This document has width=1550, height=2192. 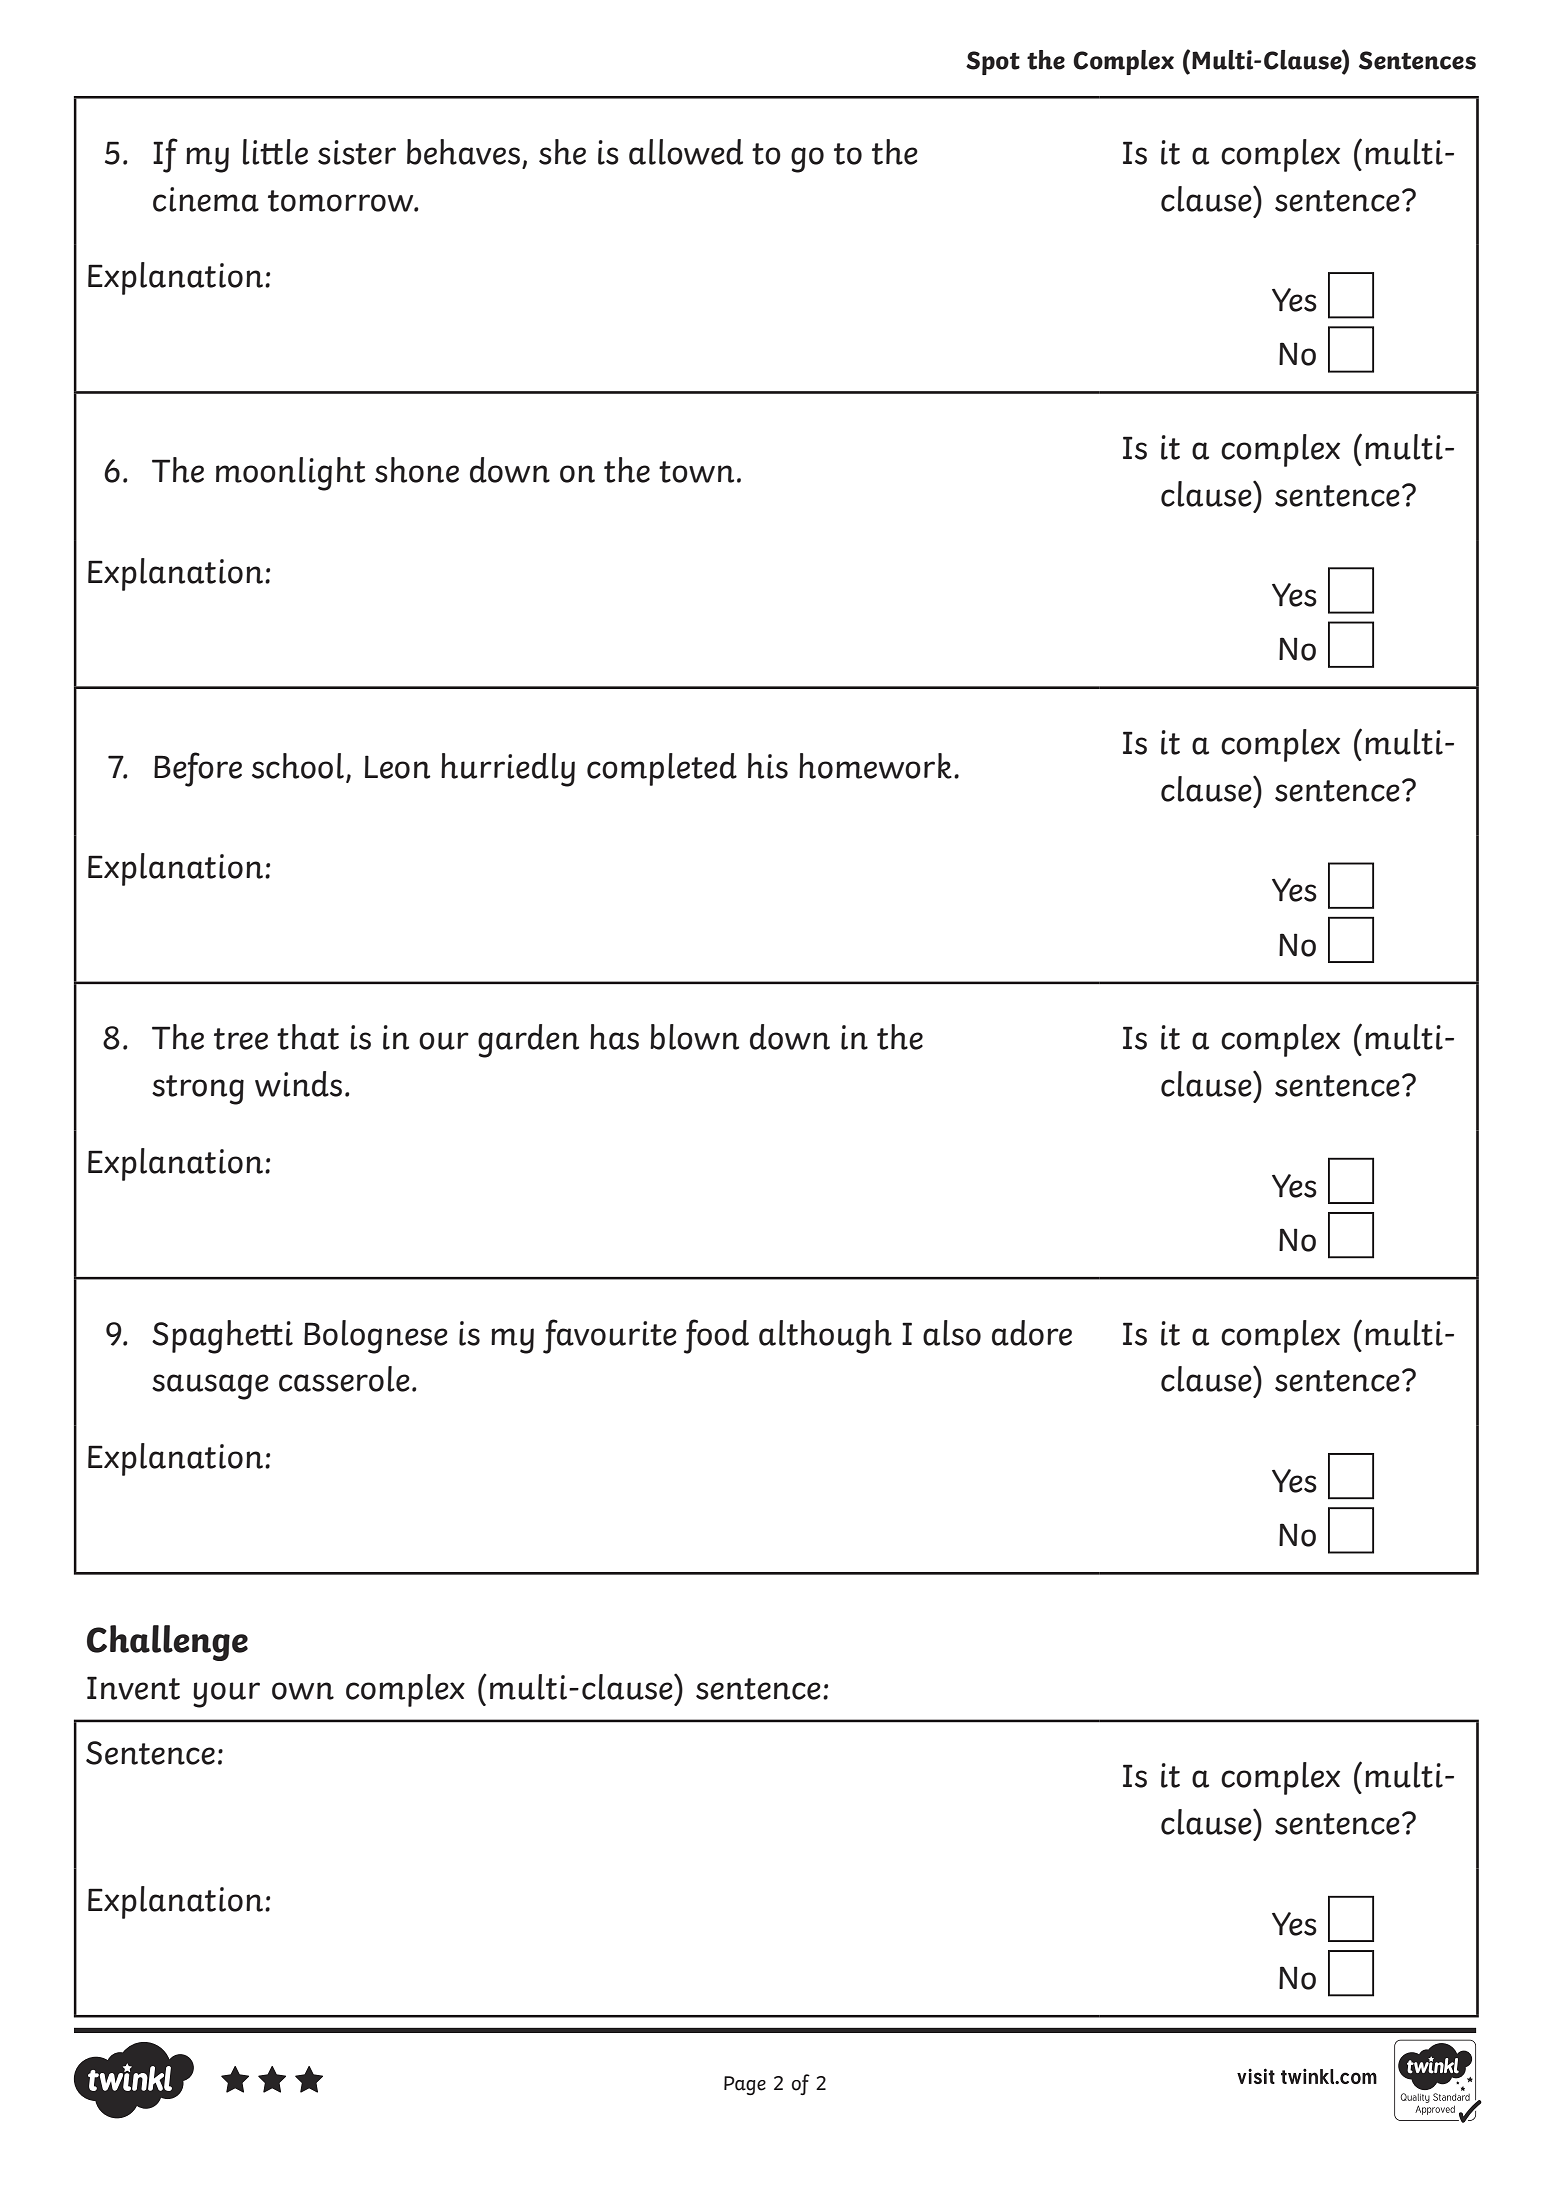 I want to click on Spaghetti, so click(x=222, y=1337).
